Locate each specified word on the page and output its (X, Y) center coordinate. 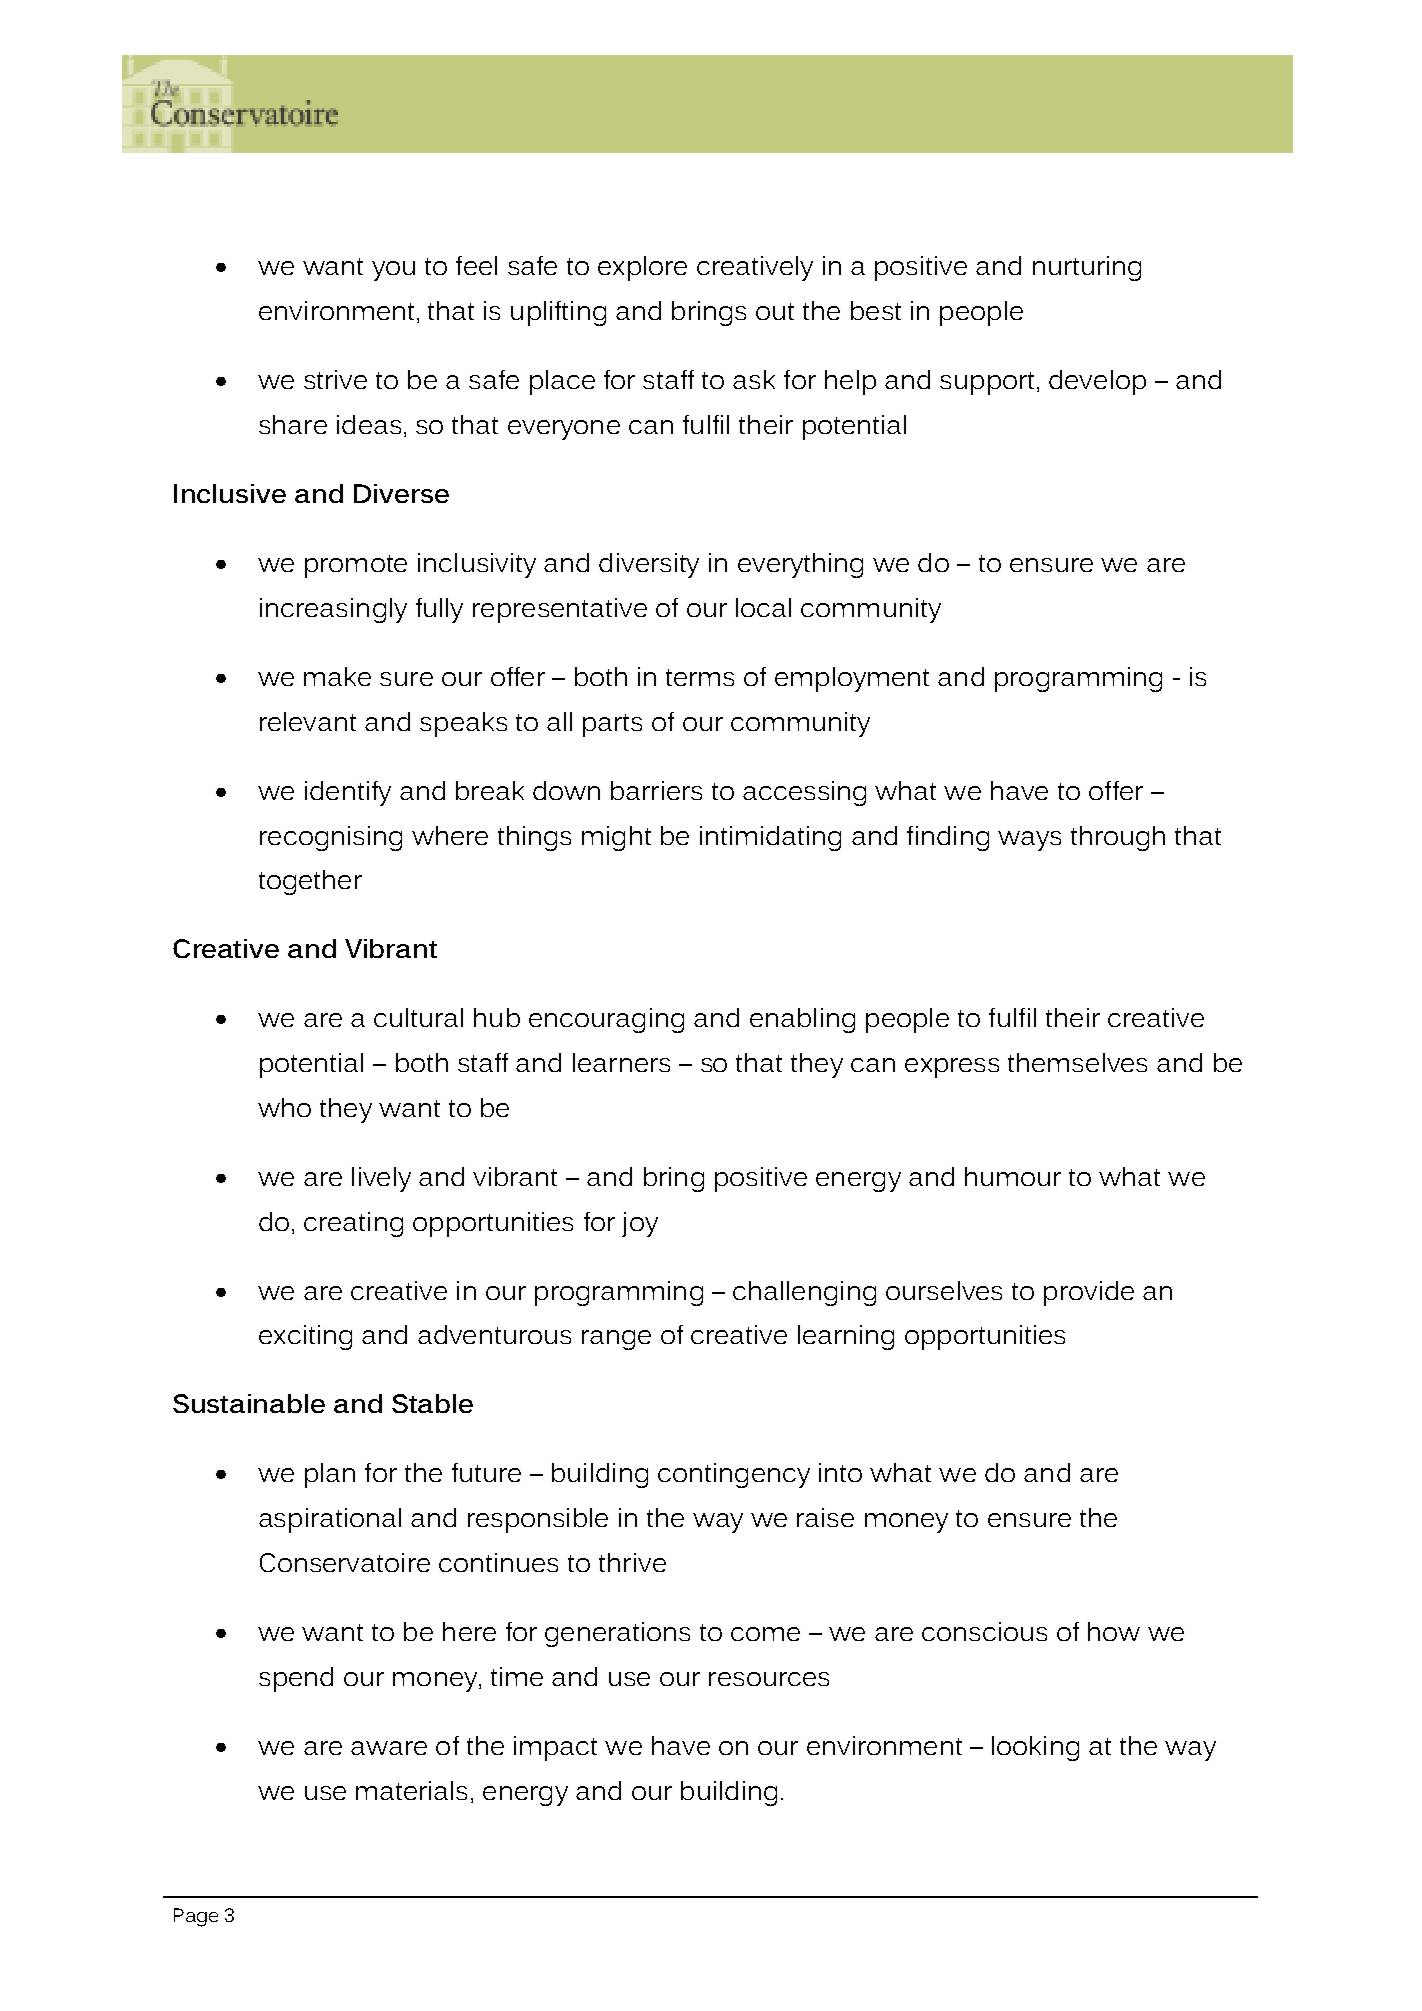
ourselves (944, 1290)
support (987, 383)
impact (555, 1748)
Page (196, 1917)
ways (1029, 841)
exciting (305, 1337)
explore (642, 268)
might (616, 838)
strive (335, 379)
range (616, 1340)
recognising (331, 838)
